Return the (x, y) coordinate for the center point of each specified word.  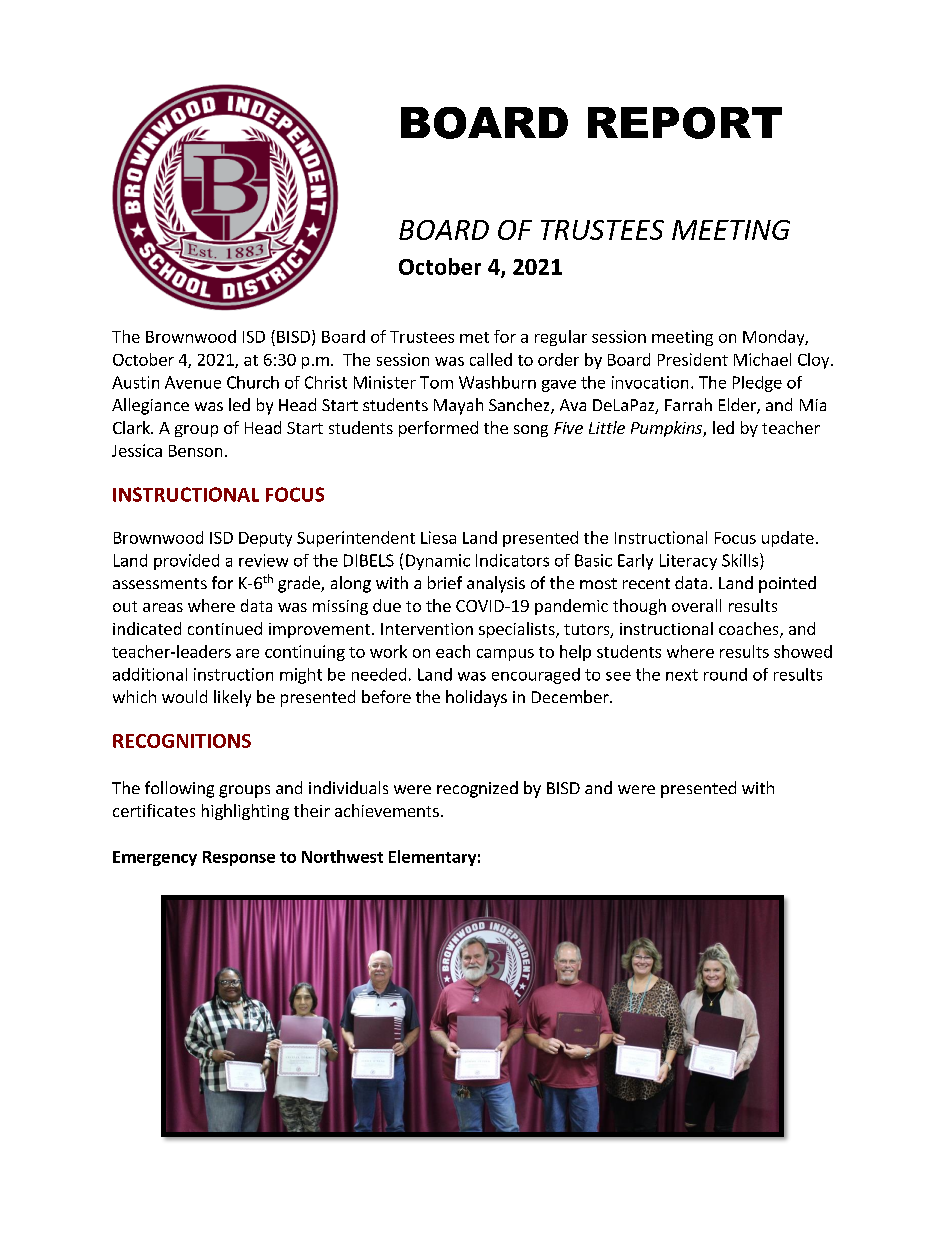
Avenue (193, 382)
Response (239, 858)
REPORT (685, 123)
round (725, 674)
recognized (477, 789)
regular (561, 338)
